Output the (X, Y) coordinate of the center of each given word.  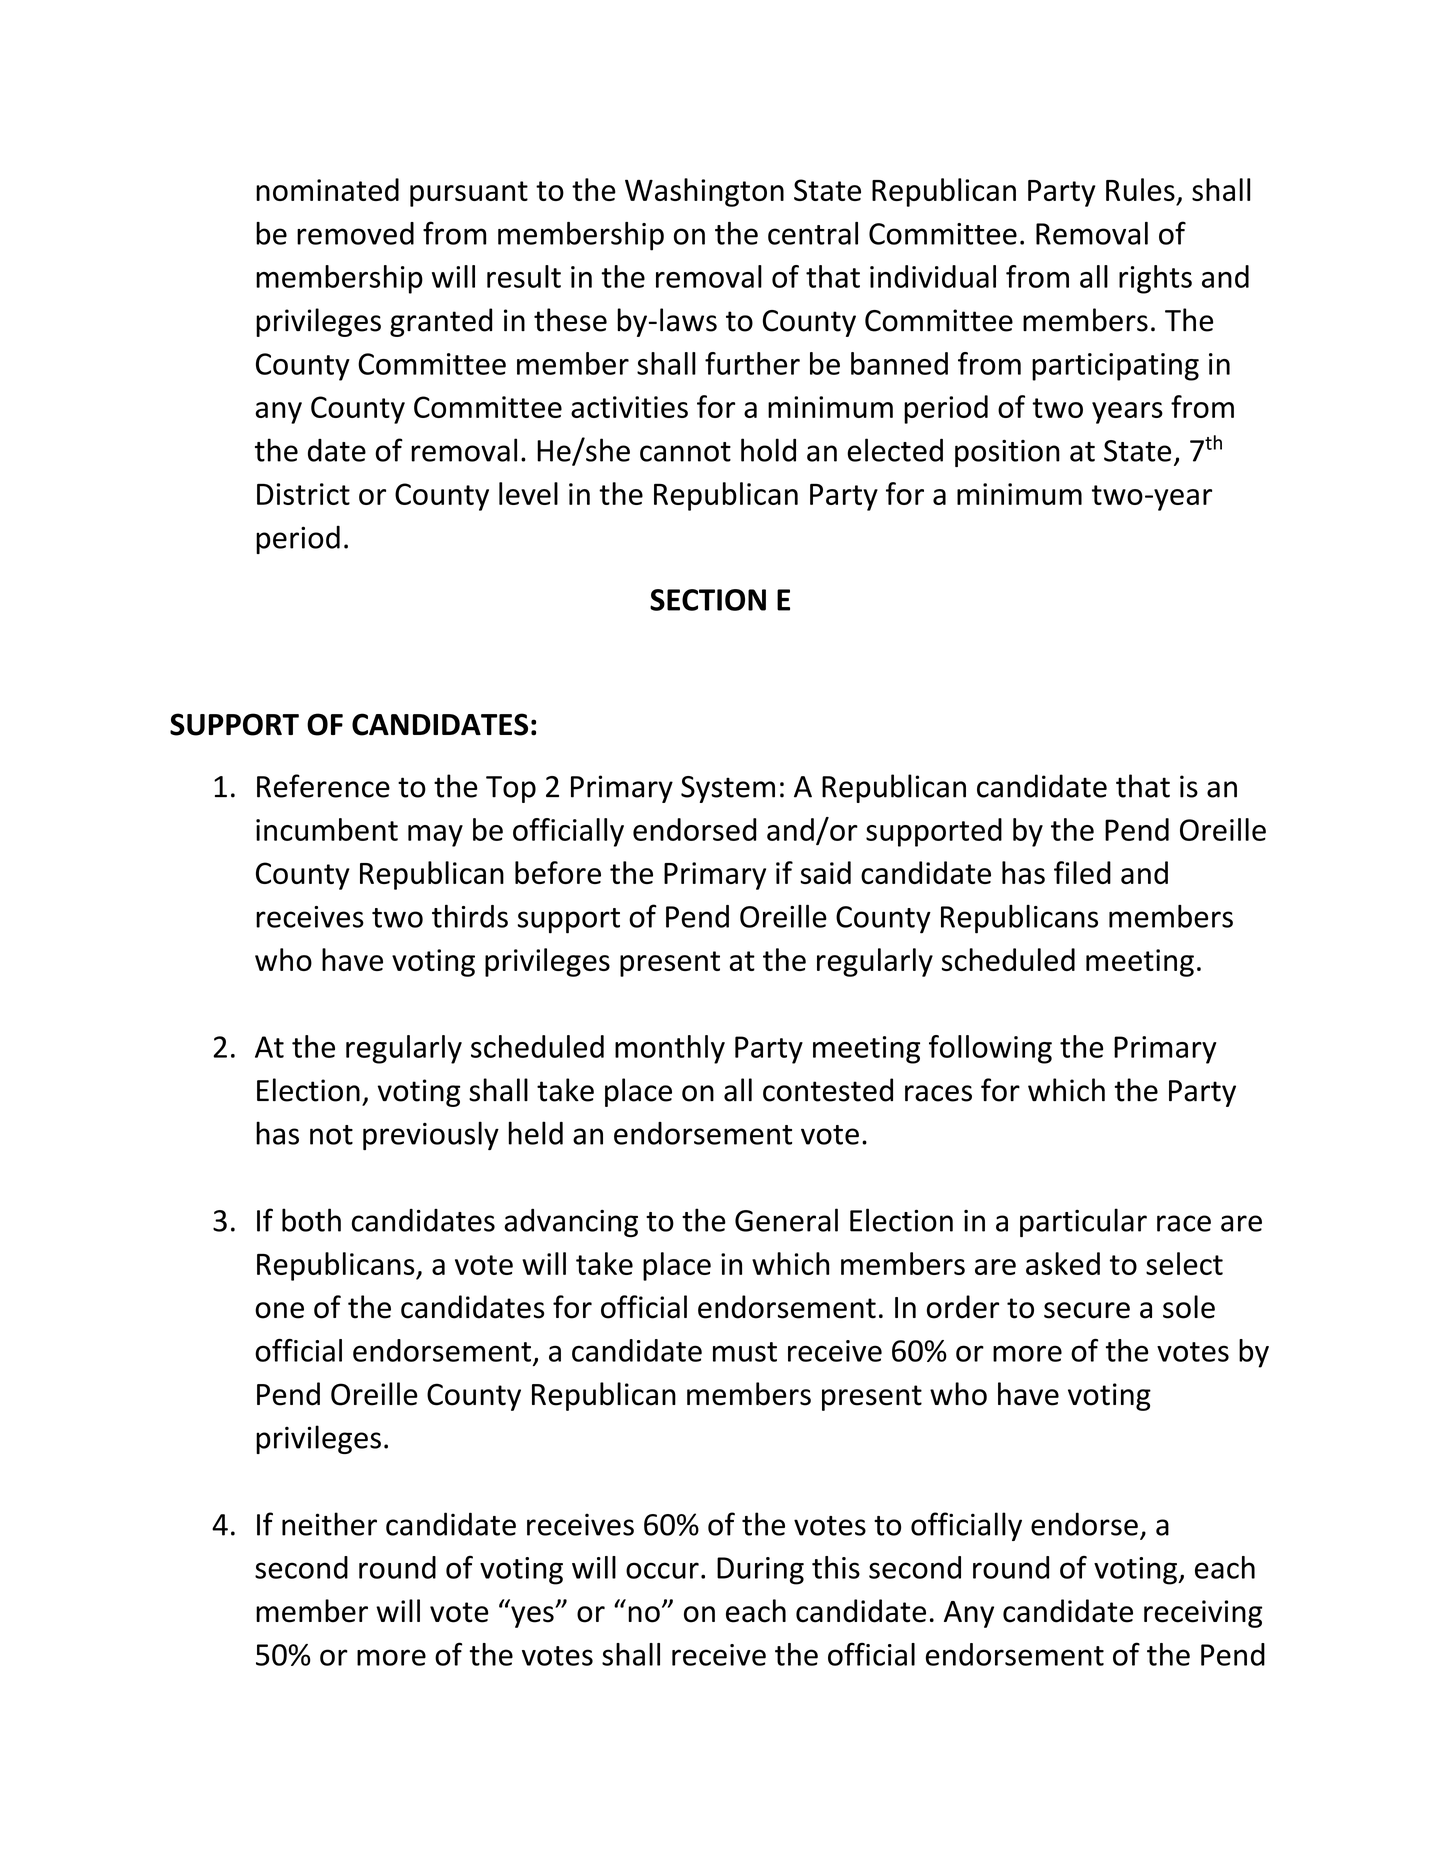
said (825, 872)
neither (329, 1524)
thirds (470, 916)
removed (355, 233)
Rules (1140, 189)
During (760, 1571)
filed (1082, 872)
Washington (704, 192)
